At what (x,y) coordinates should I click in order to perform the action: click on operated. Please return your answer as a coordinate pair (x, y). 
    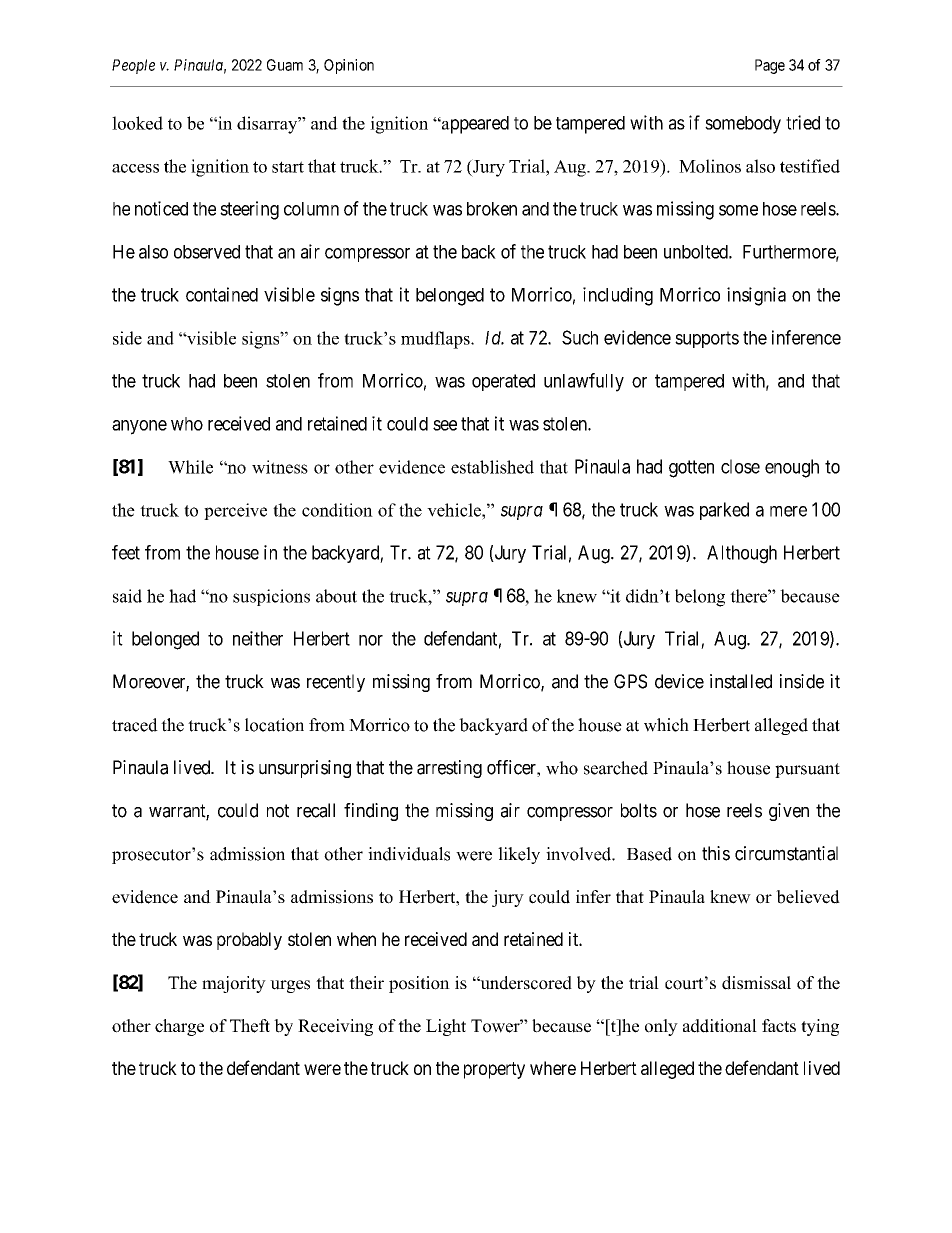
    Looking at the image, I should click on (503, 382).
